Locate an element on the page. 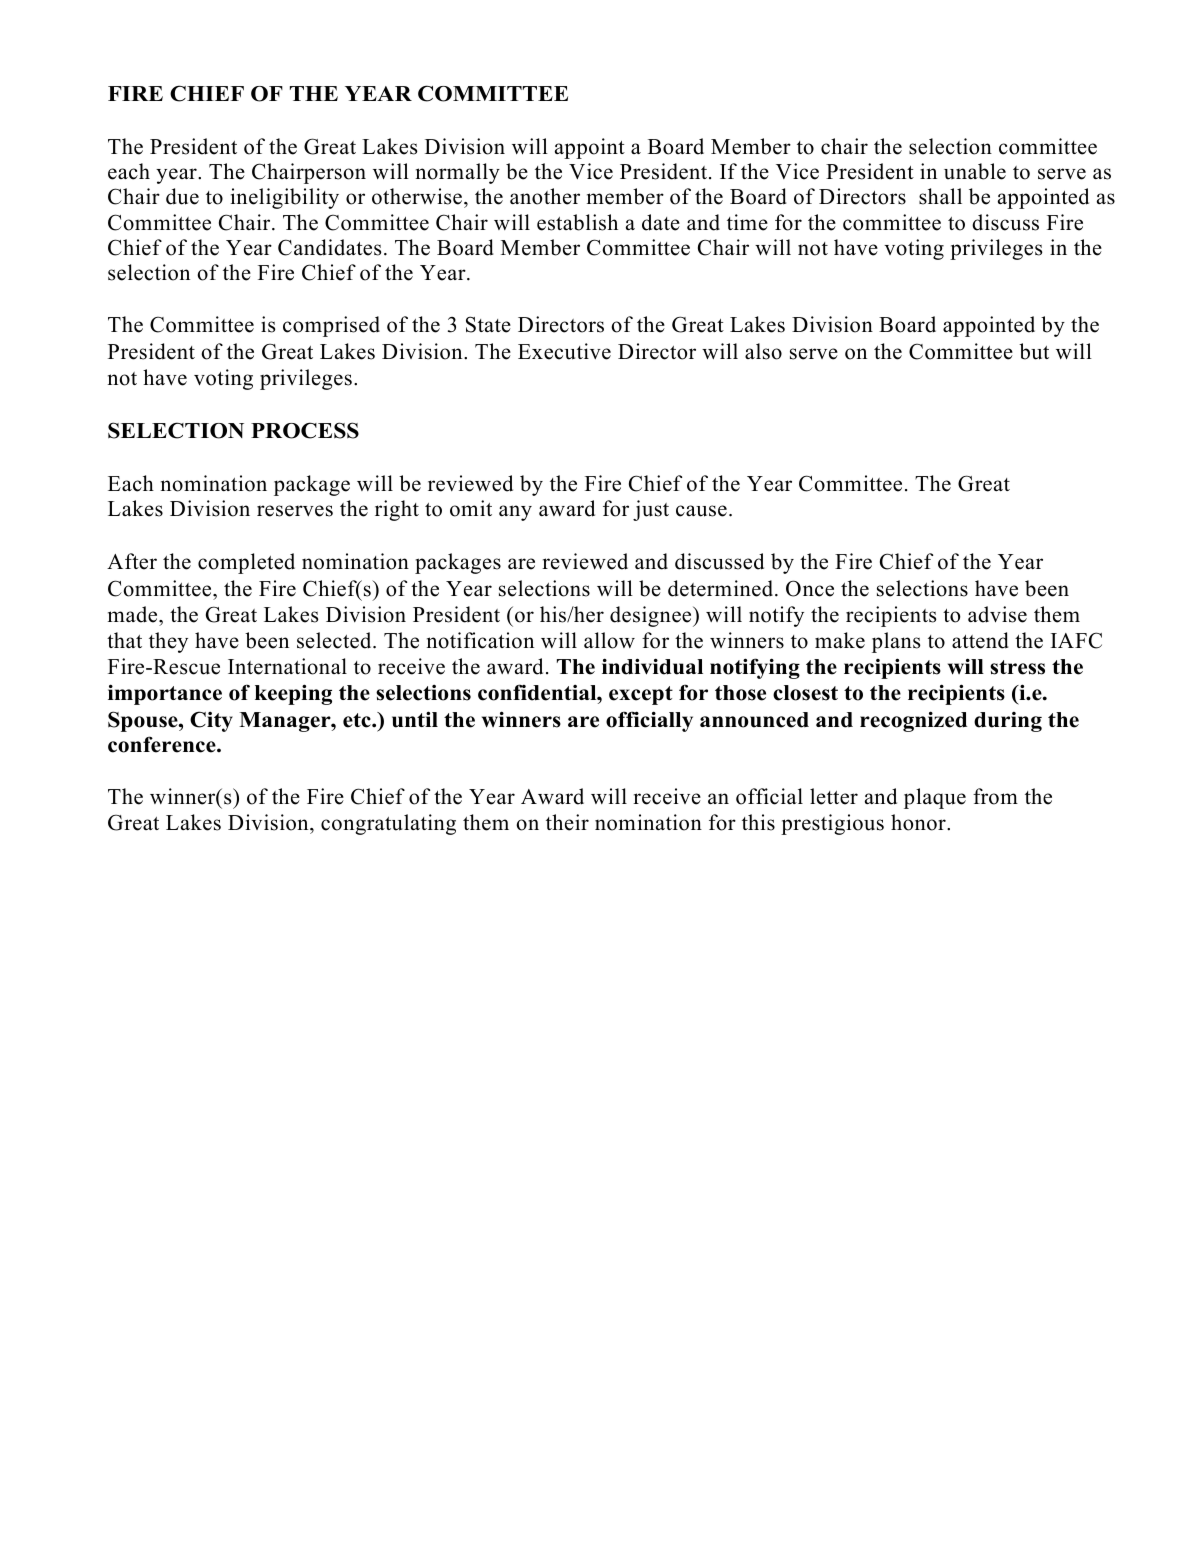 The width and height of the document is (1196, 1548). due is located at coordinates (182, 196).
